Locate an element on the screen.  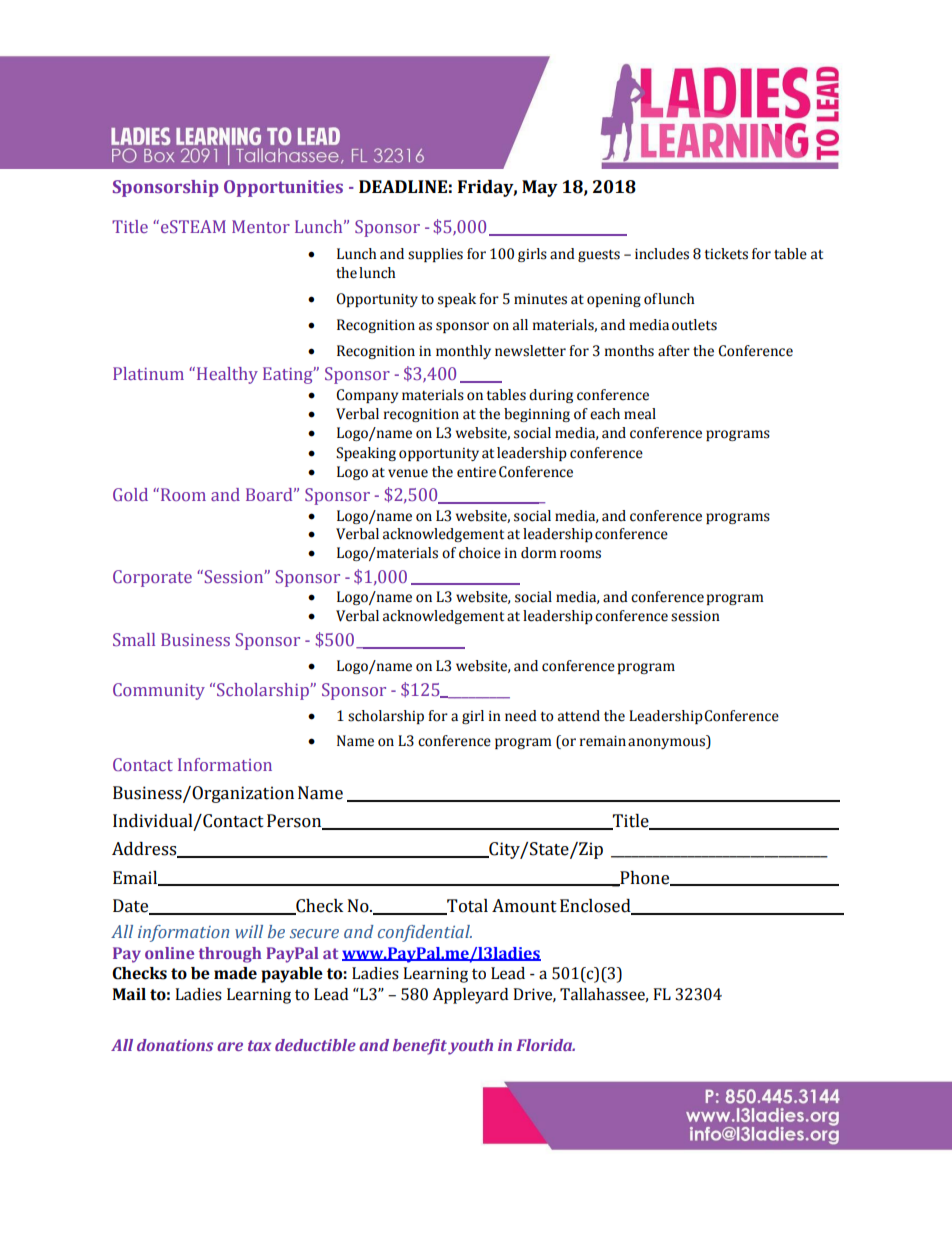
Mentor is located at coordinates (261, 226).
